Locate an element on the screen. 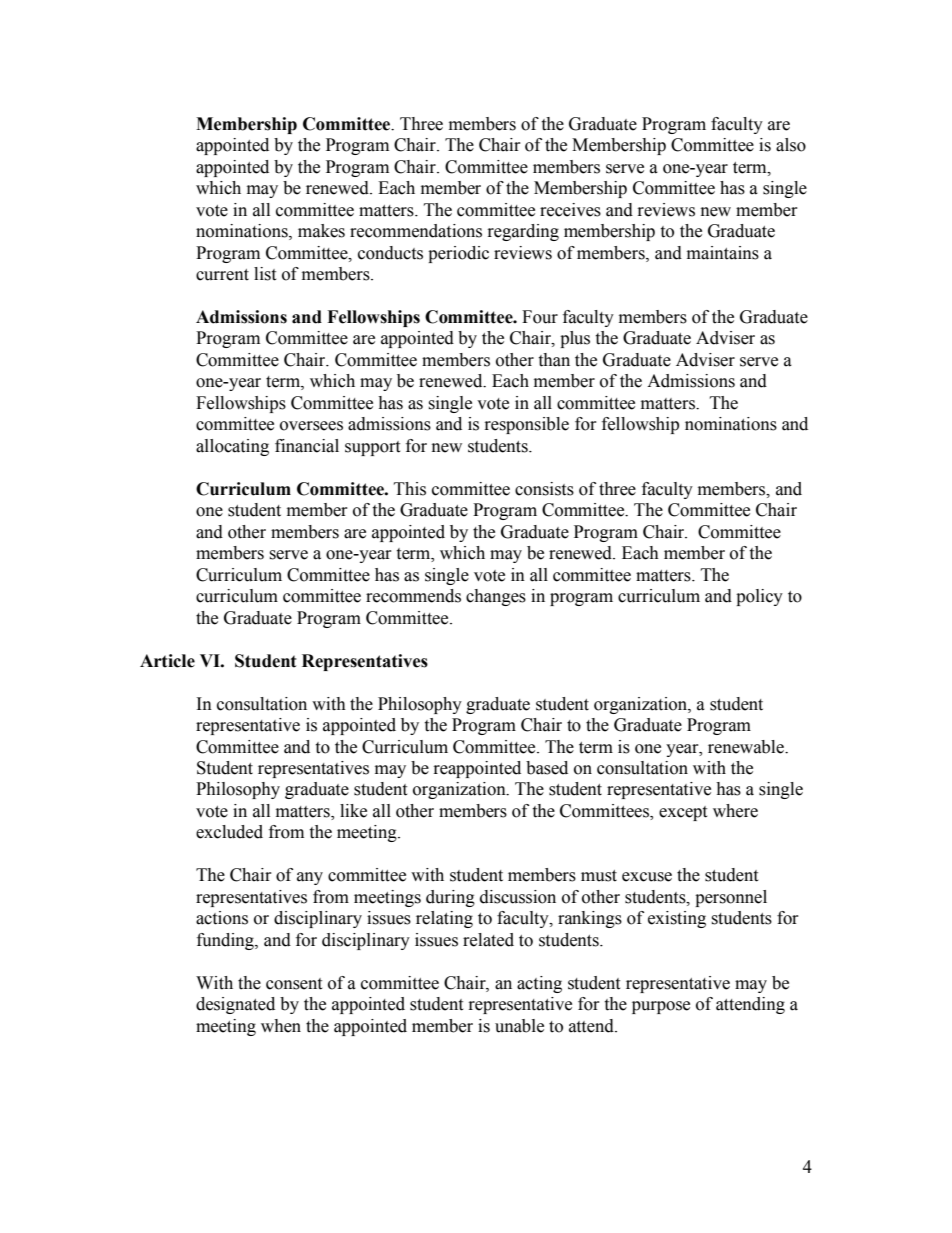 This screenshot has height=1233, width=952. excluded is located at coordinates (229, 832).
